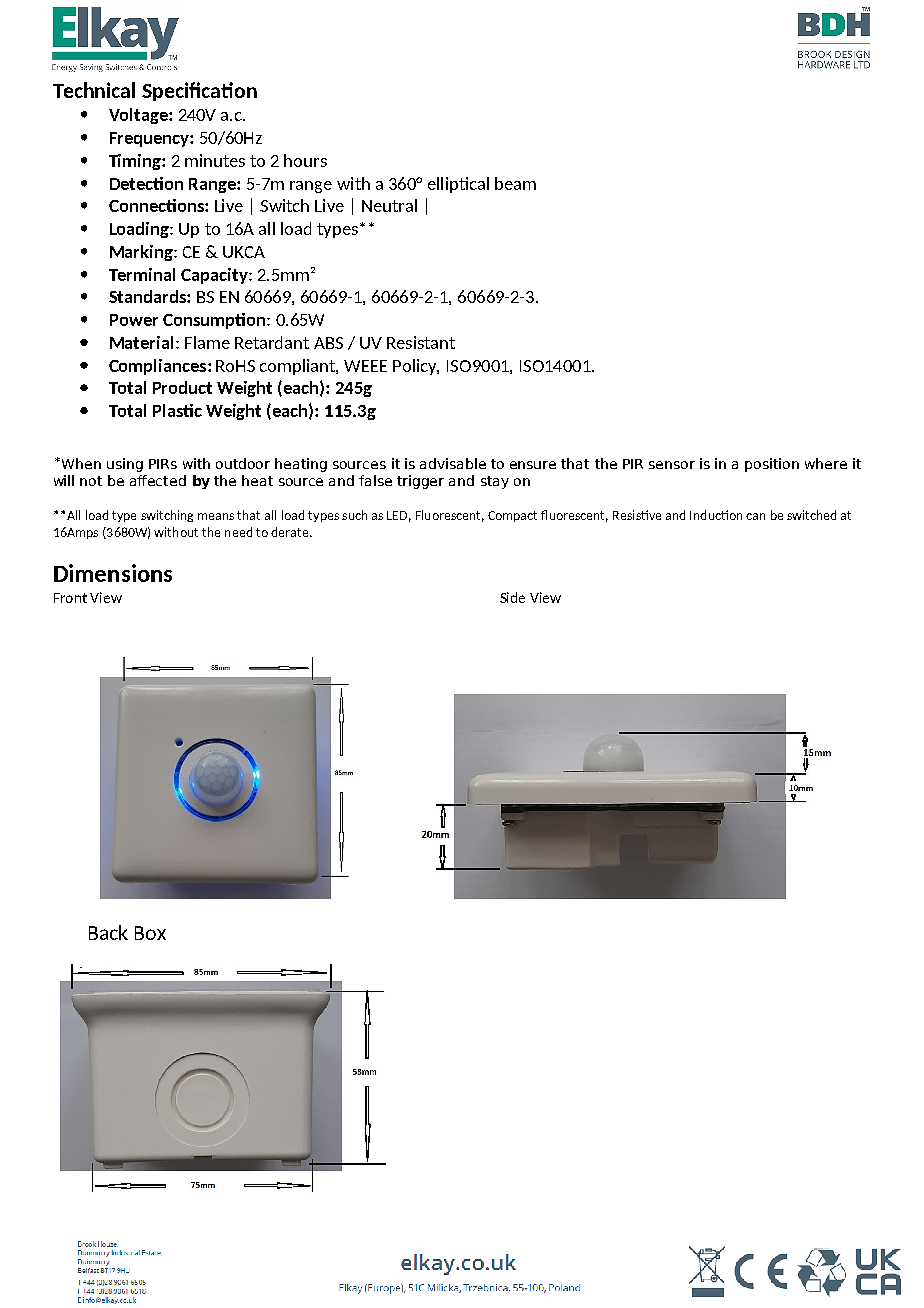  Describe the element at coordinates (70, 598) in the screenshot. I see `Front` at that location.
